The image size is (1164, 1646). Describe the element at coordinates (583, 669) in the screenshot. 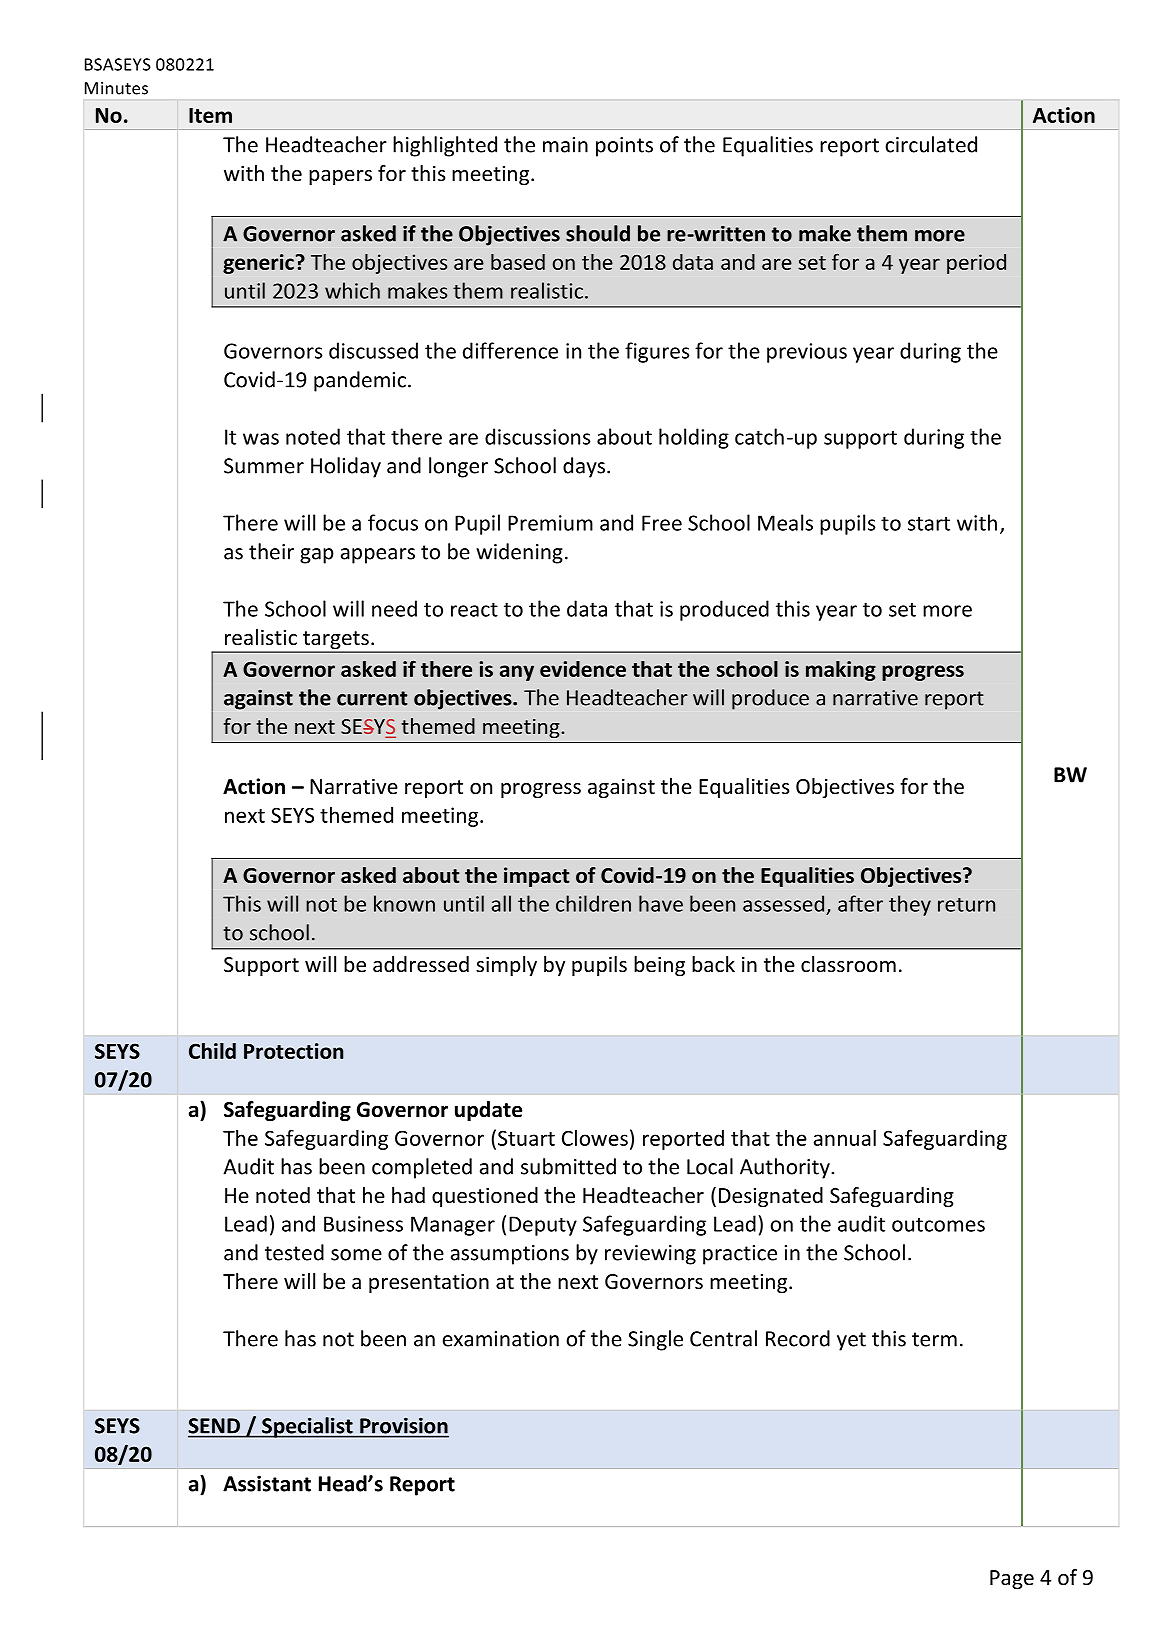

I see `evidence` at that location.
